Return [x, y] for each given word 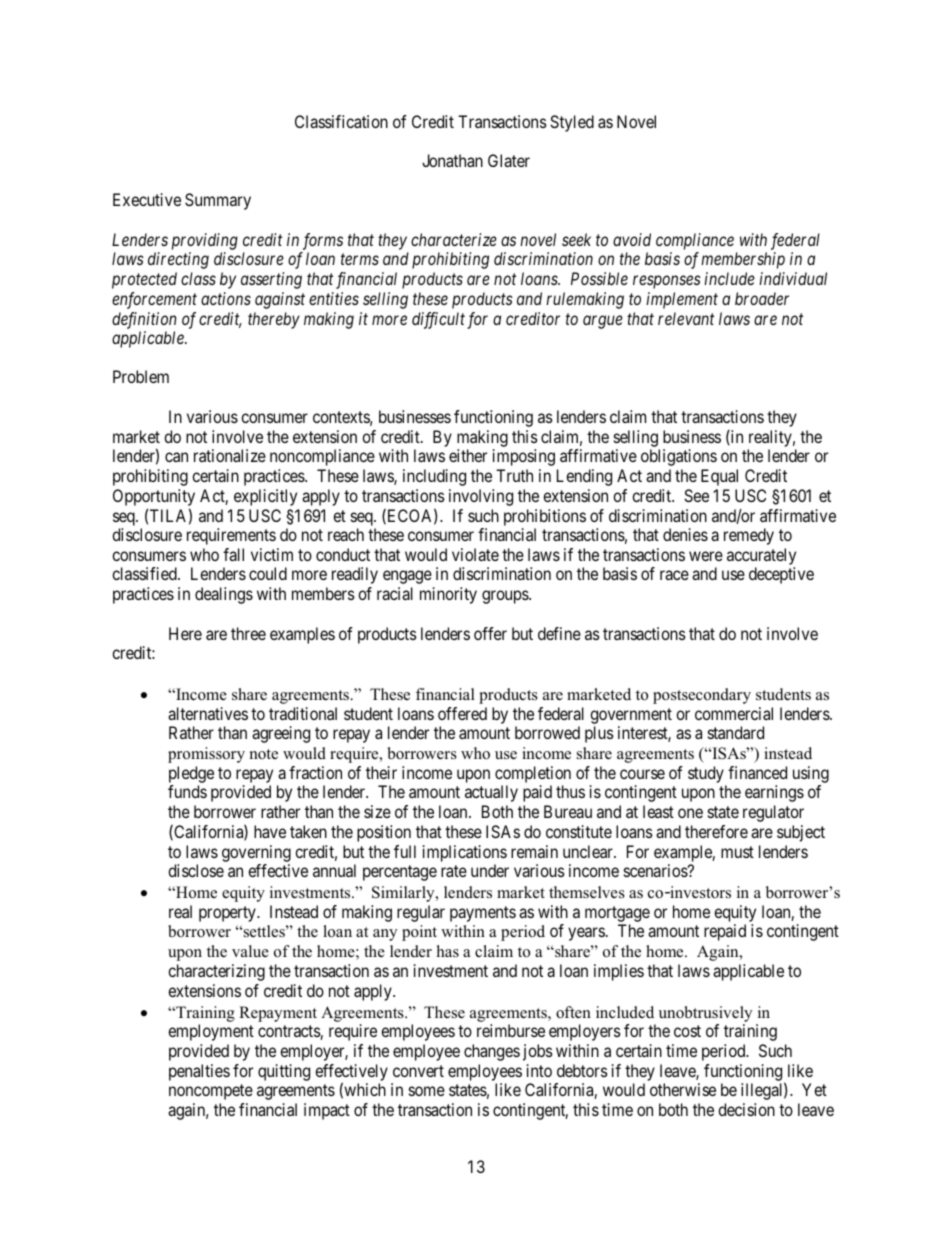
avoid [632, 239]
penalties [199, 1072]
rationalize [230, 455]
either [468, 455]
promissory [206, 755]
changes [492, 1052]
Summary [218, 201]
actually [491, 793]
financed [757, 772]
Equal [719, 477]
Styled [572, 123]
